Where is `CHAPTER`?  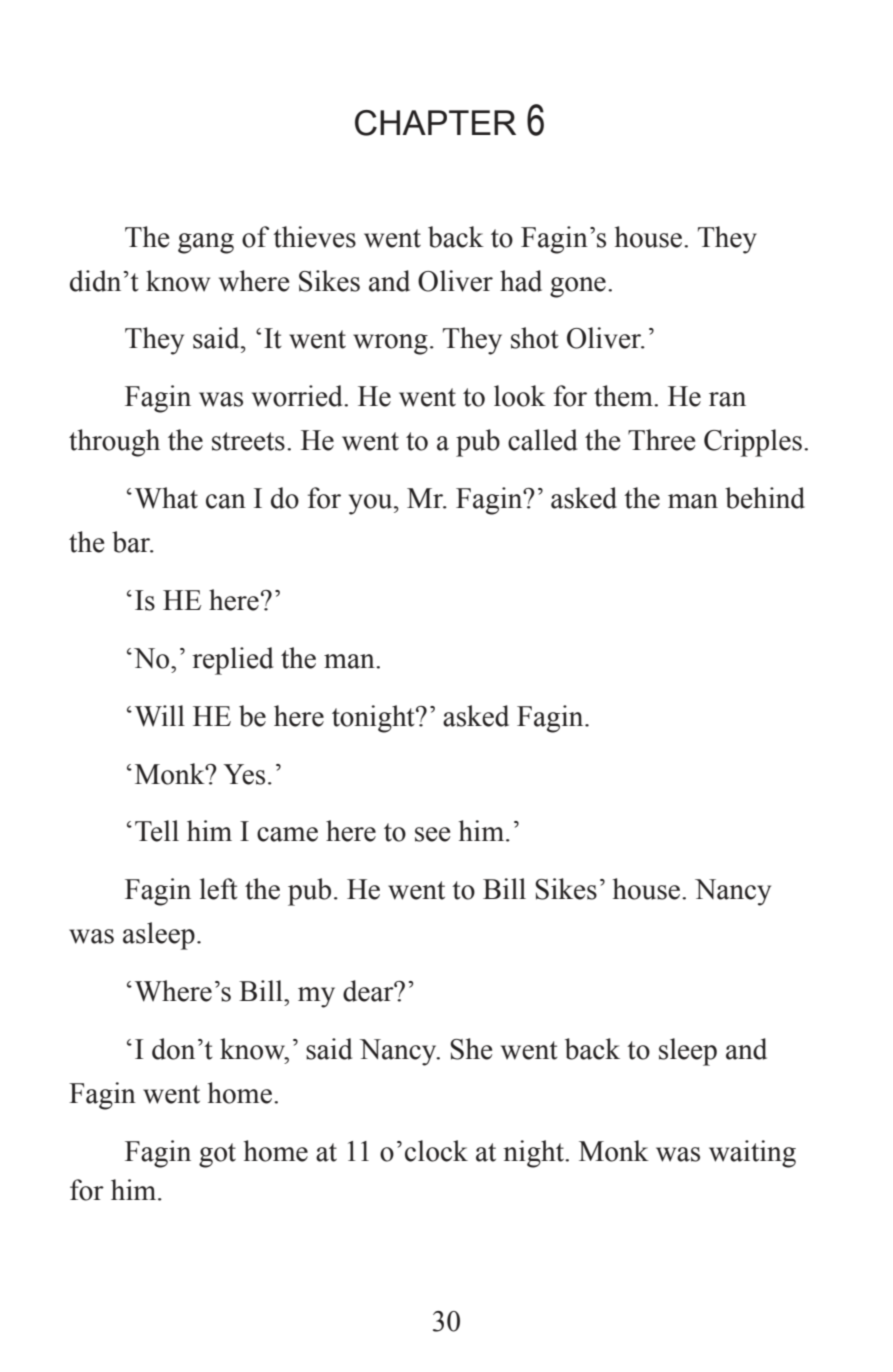
CHAPTER is located at coordinates (435, 123).
